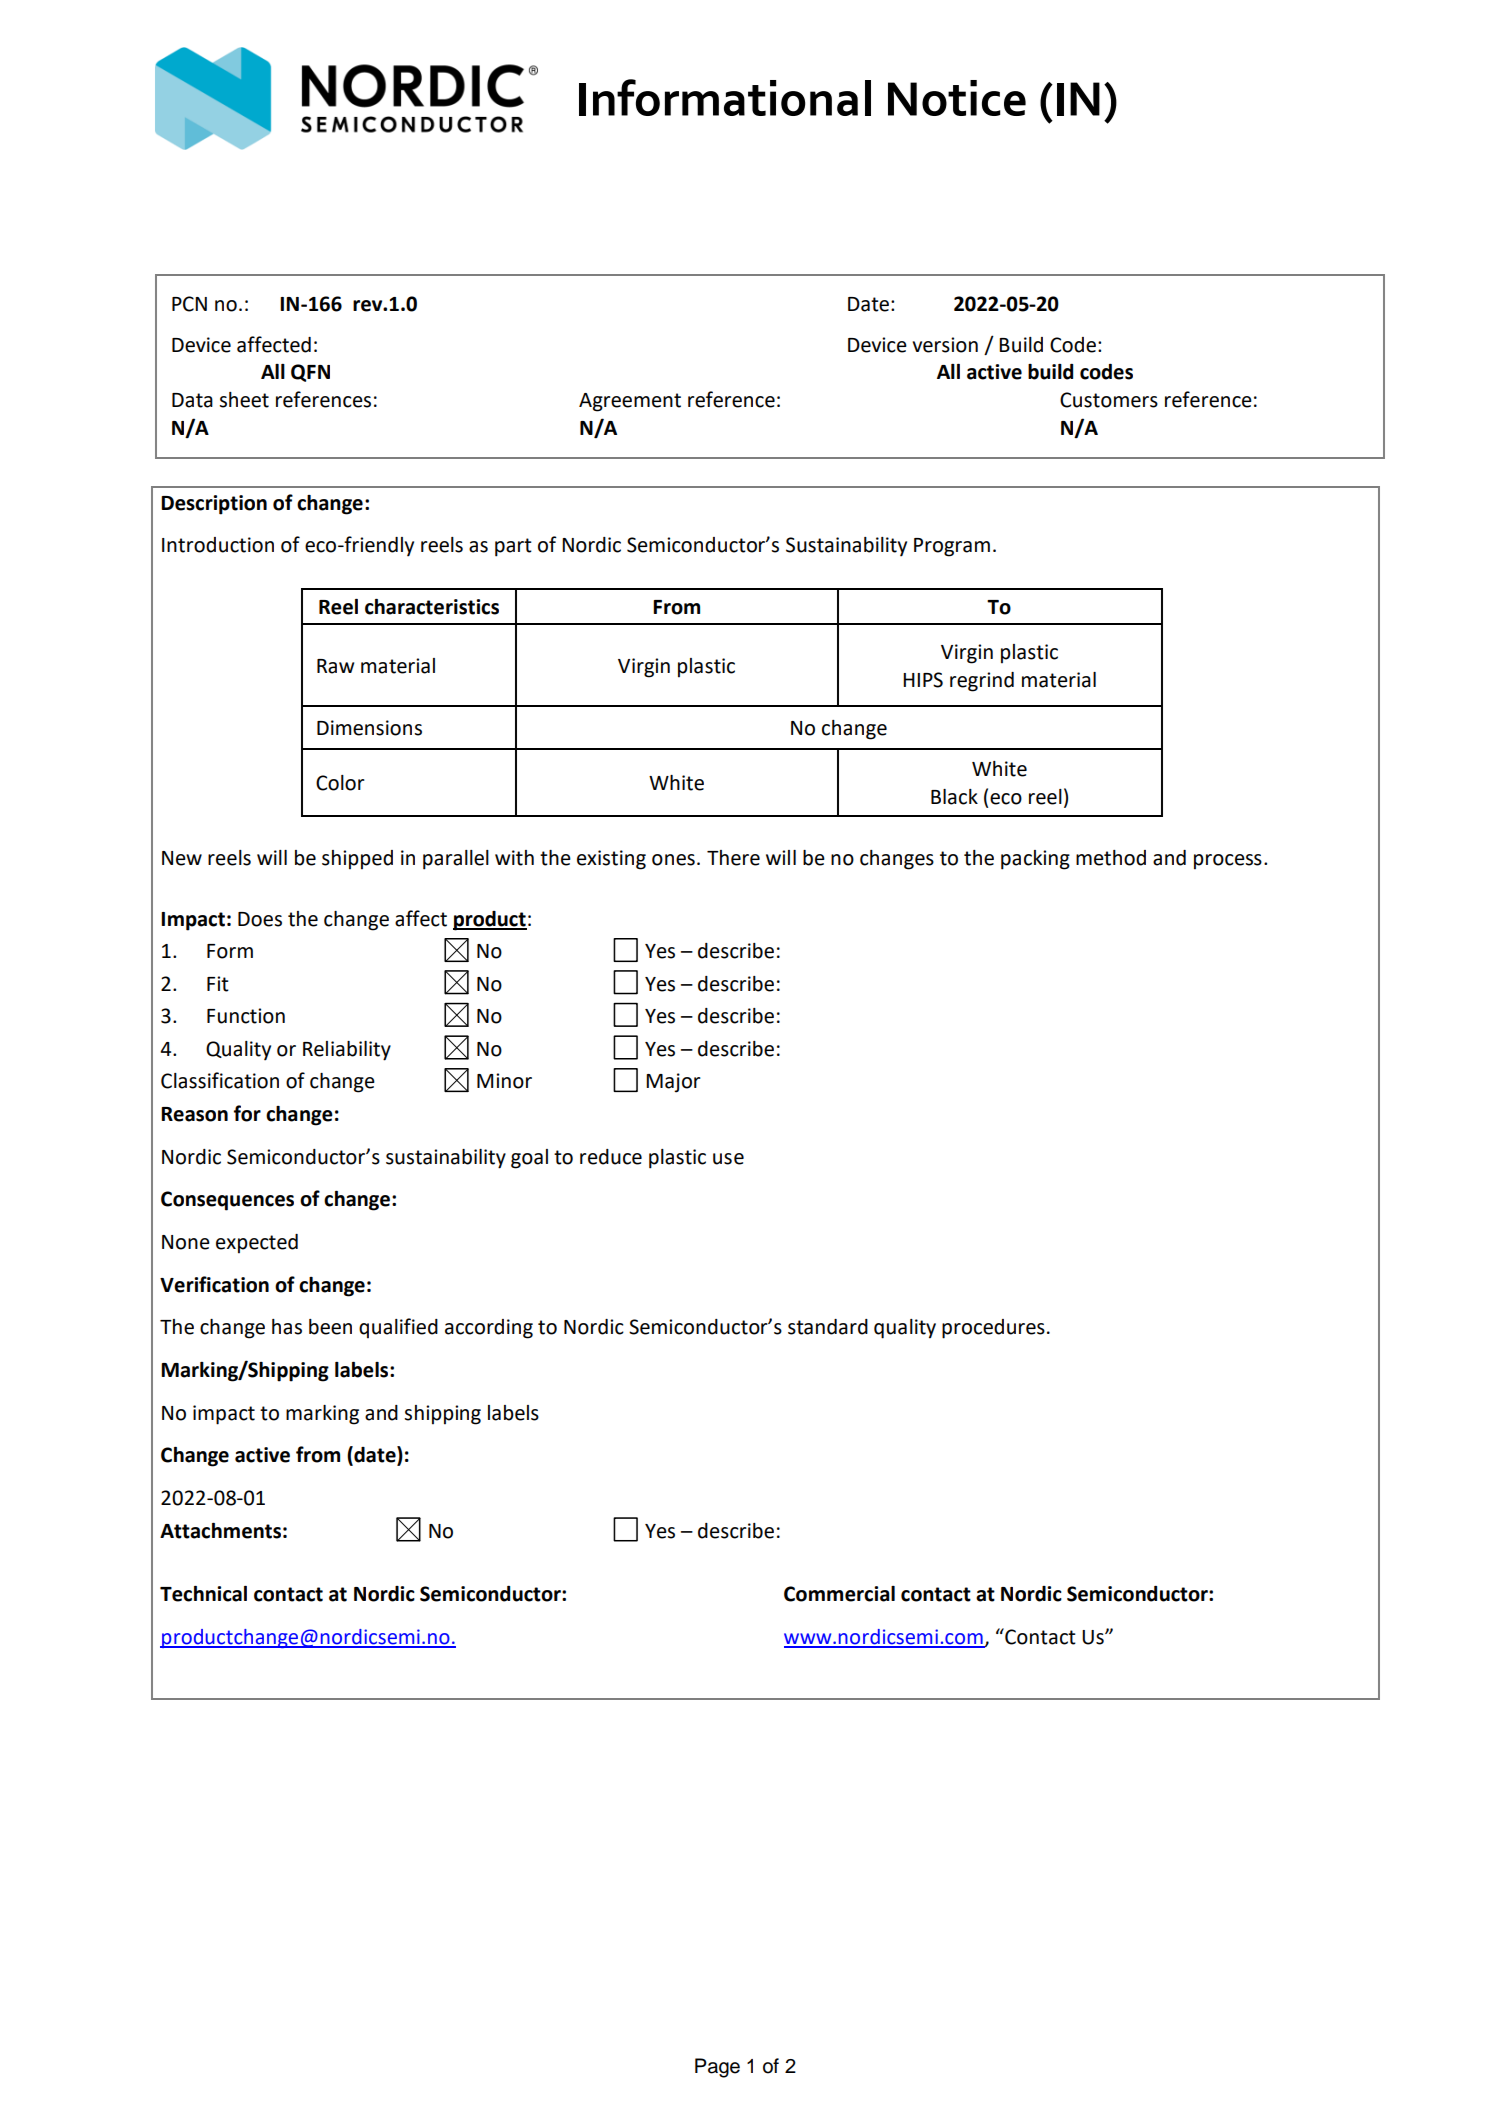 This page has height=2112, width=1494. What do you see at coordinates (839, 1594) in the page?
I see `Commercial` at bounding box center [839, 1594].
